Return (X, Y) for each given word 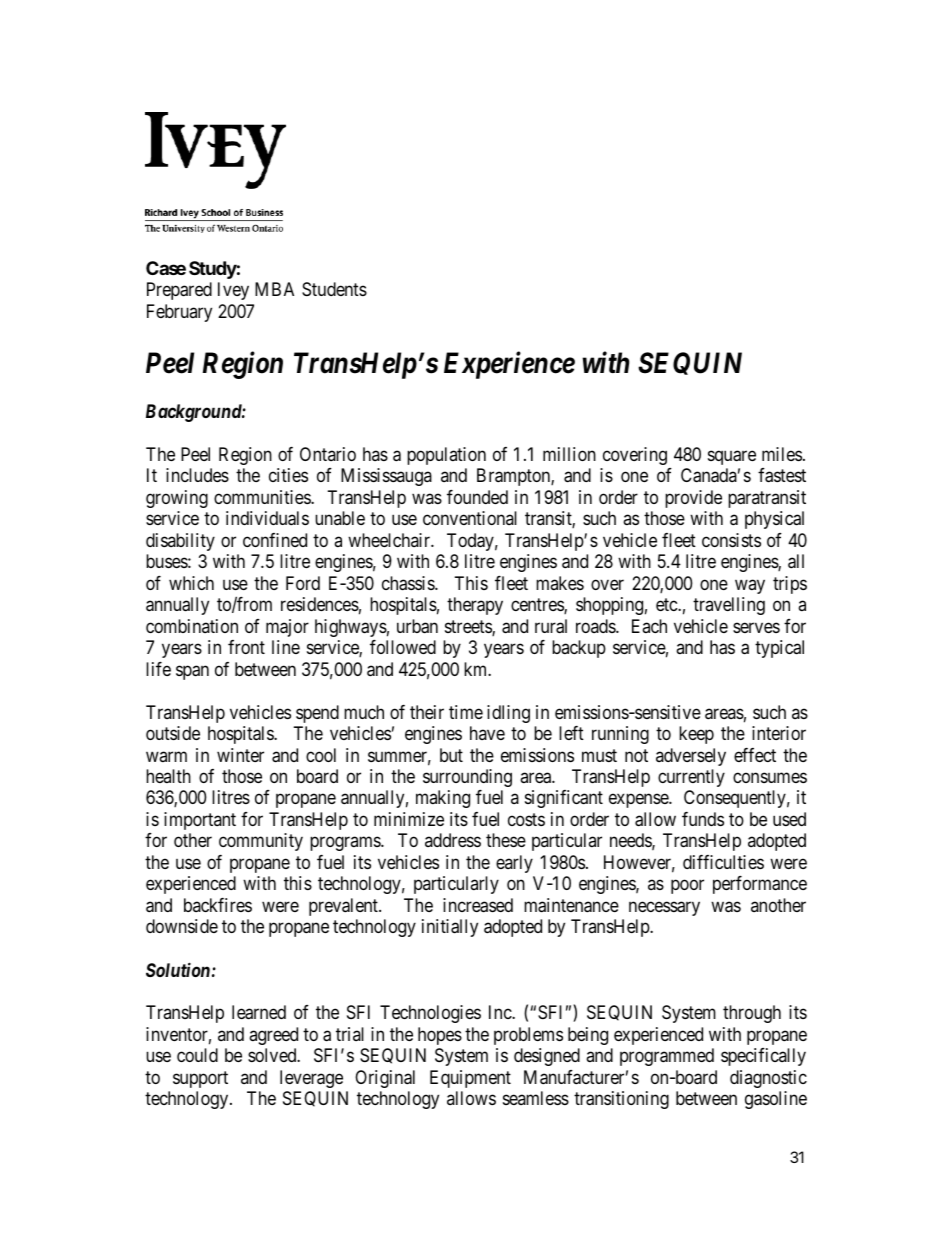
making (443, 799)
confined (275, 540)
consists (731, 540)
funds (703, 819)
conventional (470, 518)
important (200, 821)
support (200, 1079)
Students (334, 289)
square (732, 457)
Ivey (233, 291)
